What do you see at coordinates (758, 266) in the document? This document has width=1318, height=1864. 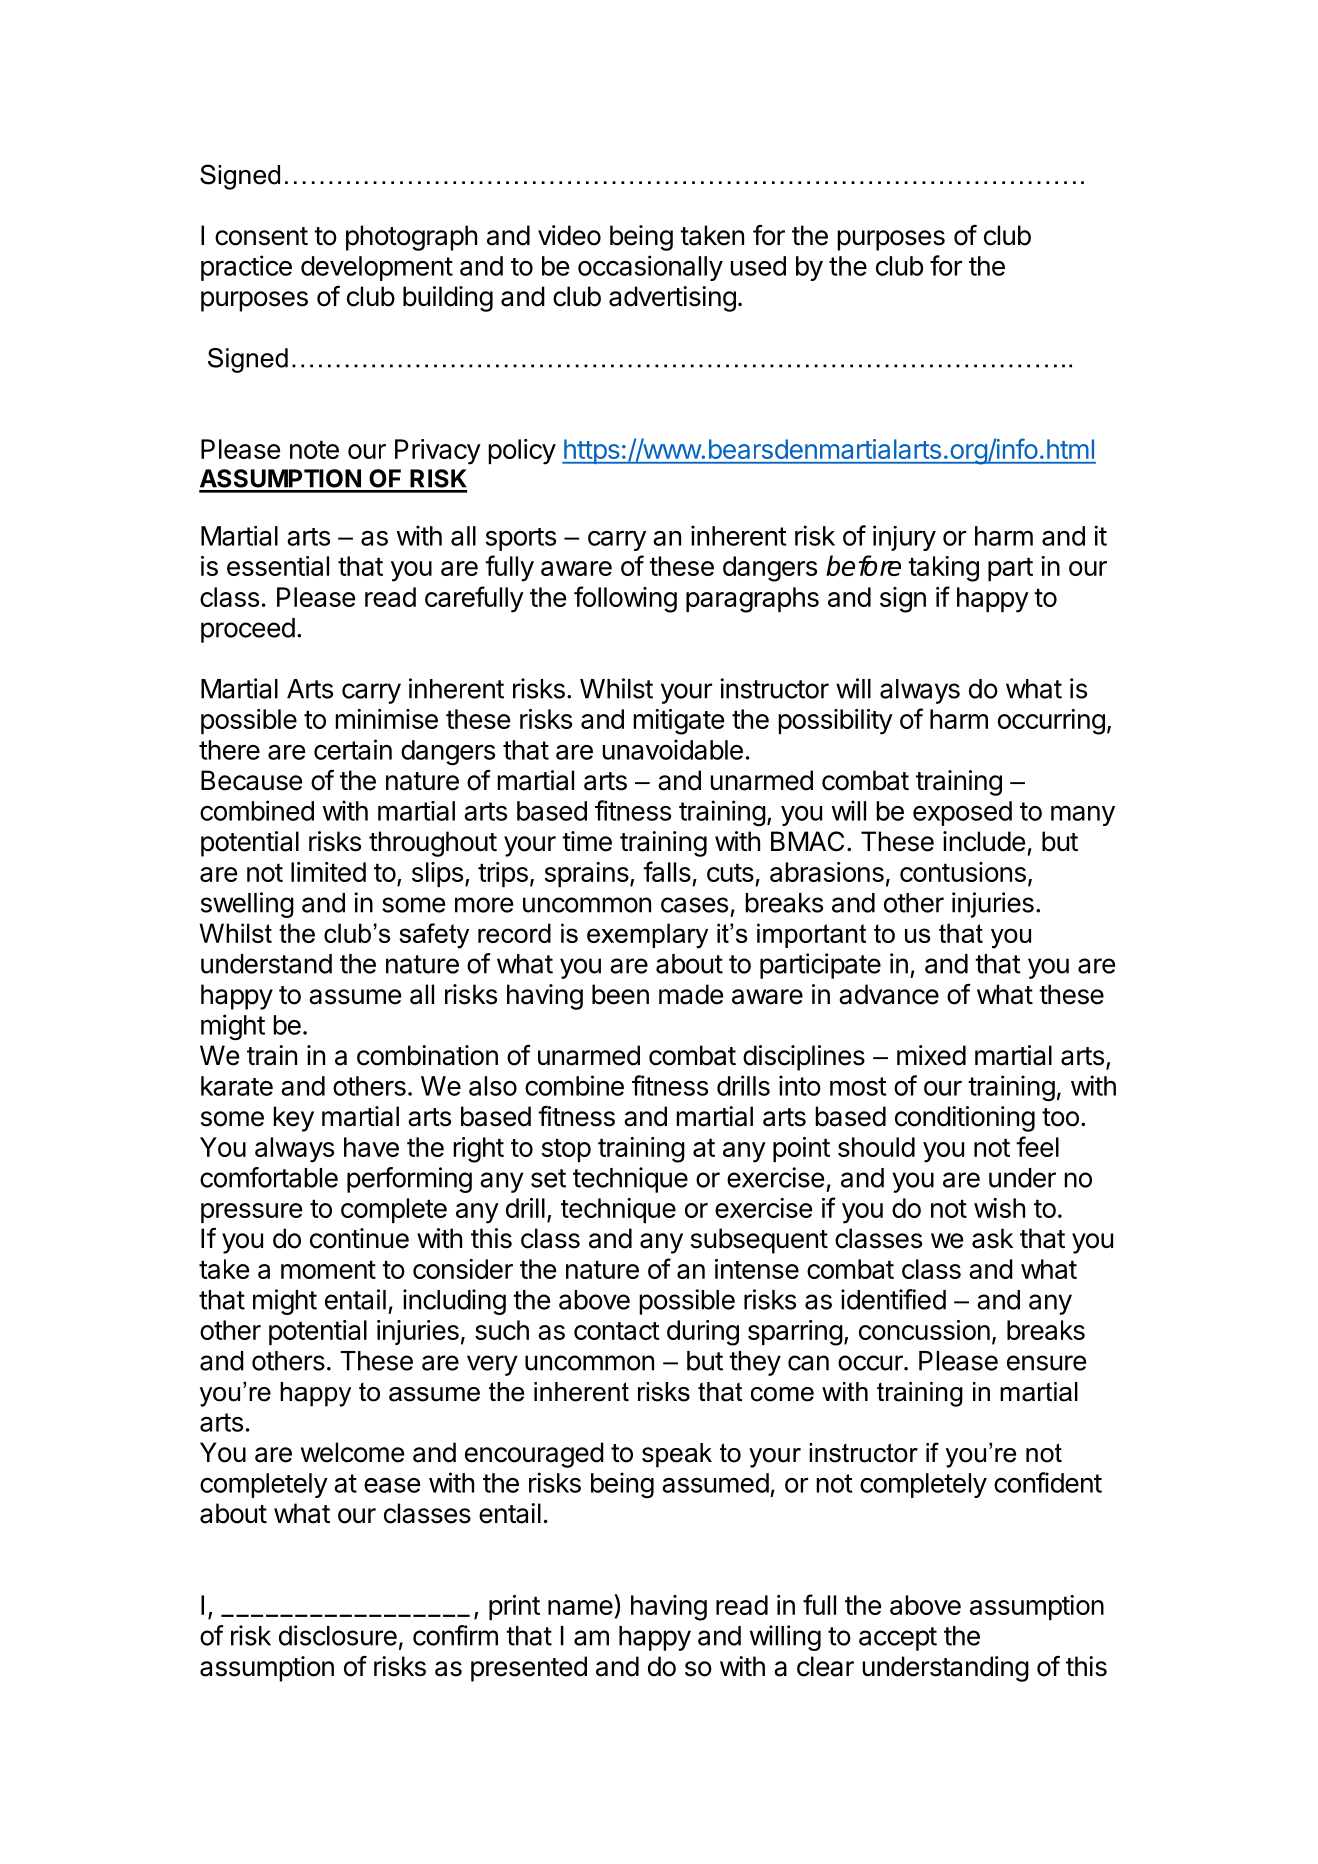 I see `used` at bounding box center [758, 266].
